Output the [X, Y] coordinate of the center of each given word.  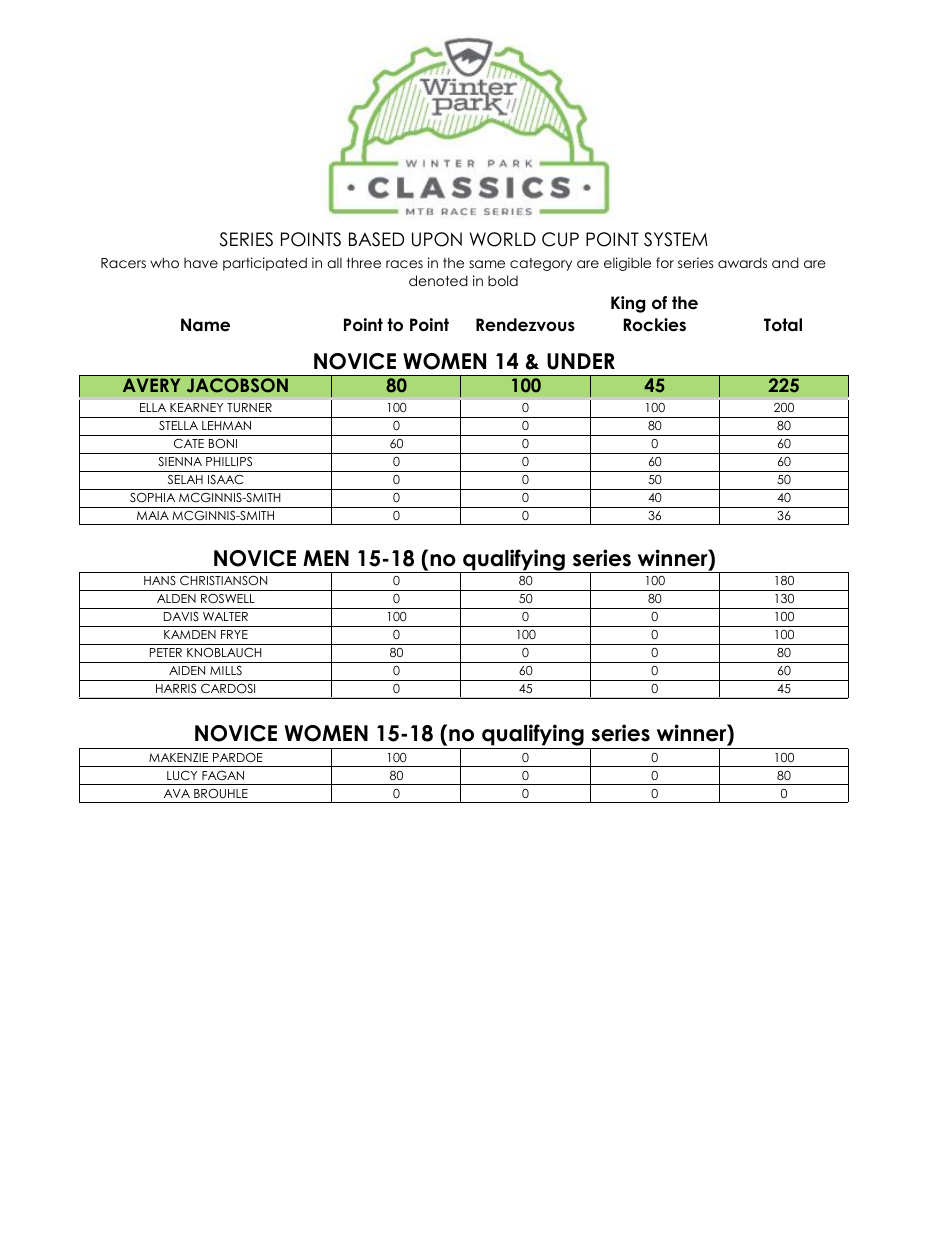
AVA [177, 793]
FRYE [234, 634]
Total [783, 325]
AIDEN [187, 670]
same [487, 264]
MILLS [226, 670]
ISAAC [225, 479]
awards [742, 262]
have [201, 263]
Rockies [655, 325]
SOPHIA [152, 498]
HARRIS [176, 688]
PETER [166, 652]
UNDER [581, 361]
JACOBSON [237, 385]
